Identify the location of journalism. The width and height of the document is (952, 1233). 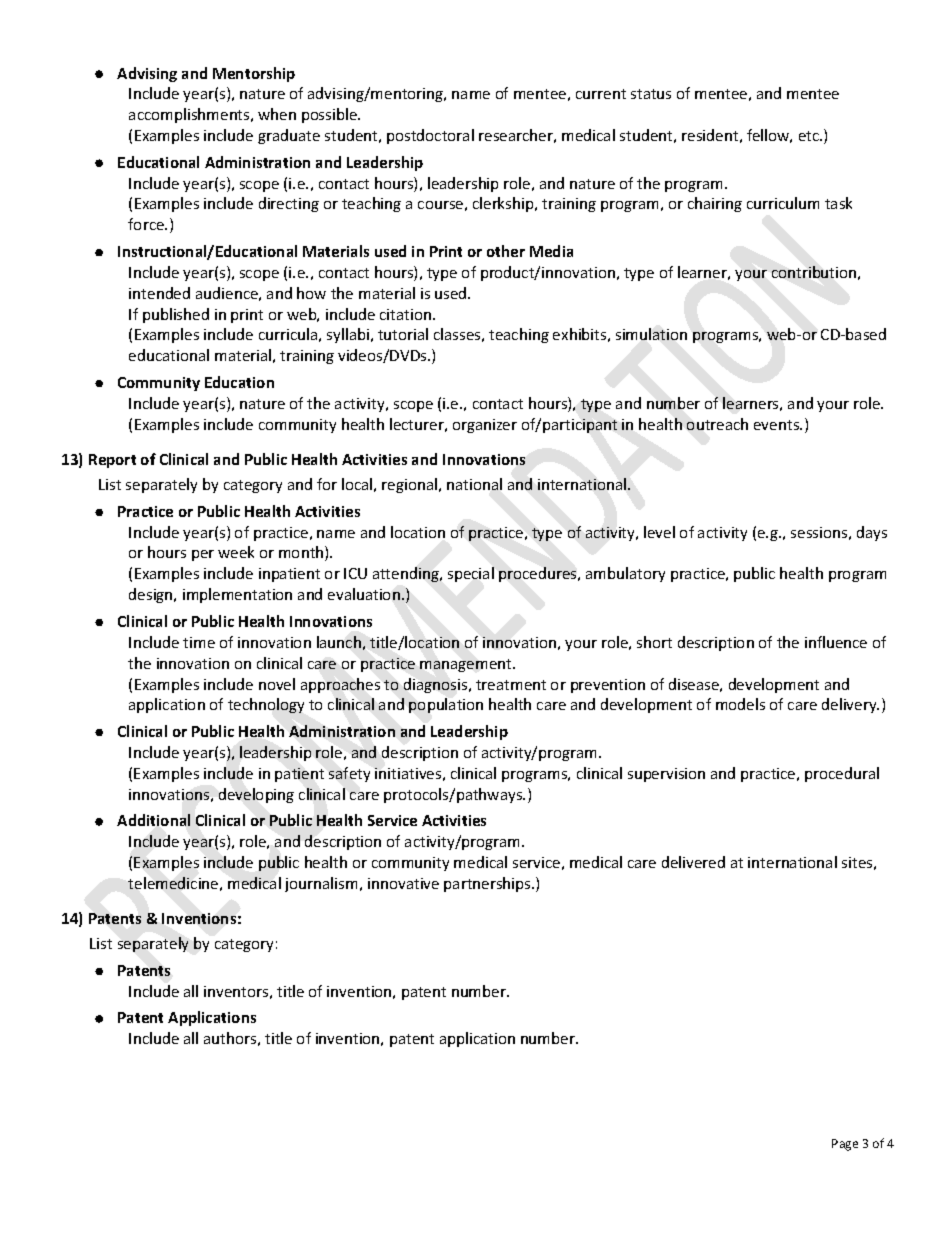
(321, 884).
